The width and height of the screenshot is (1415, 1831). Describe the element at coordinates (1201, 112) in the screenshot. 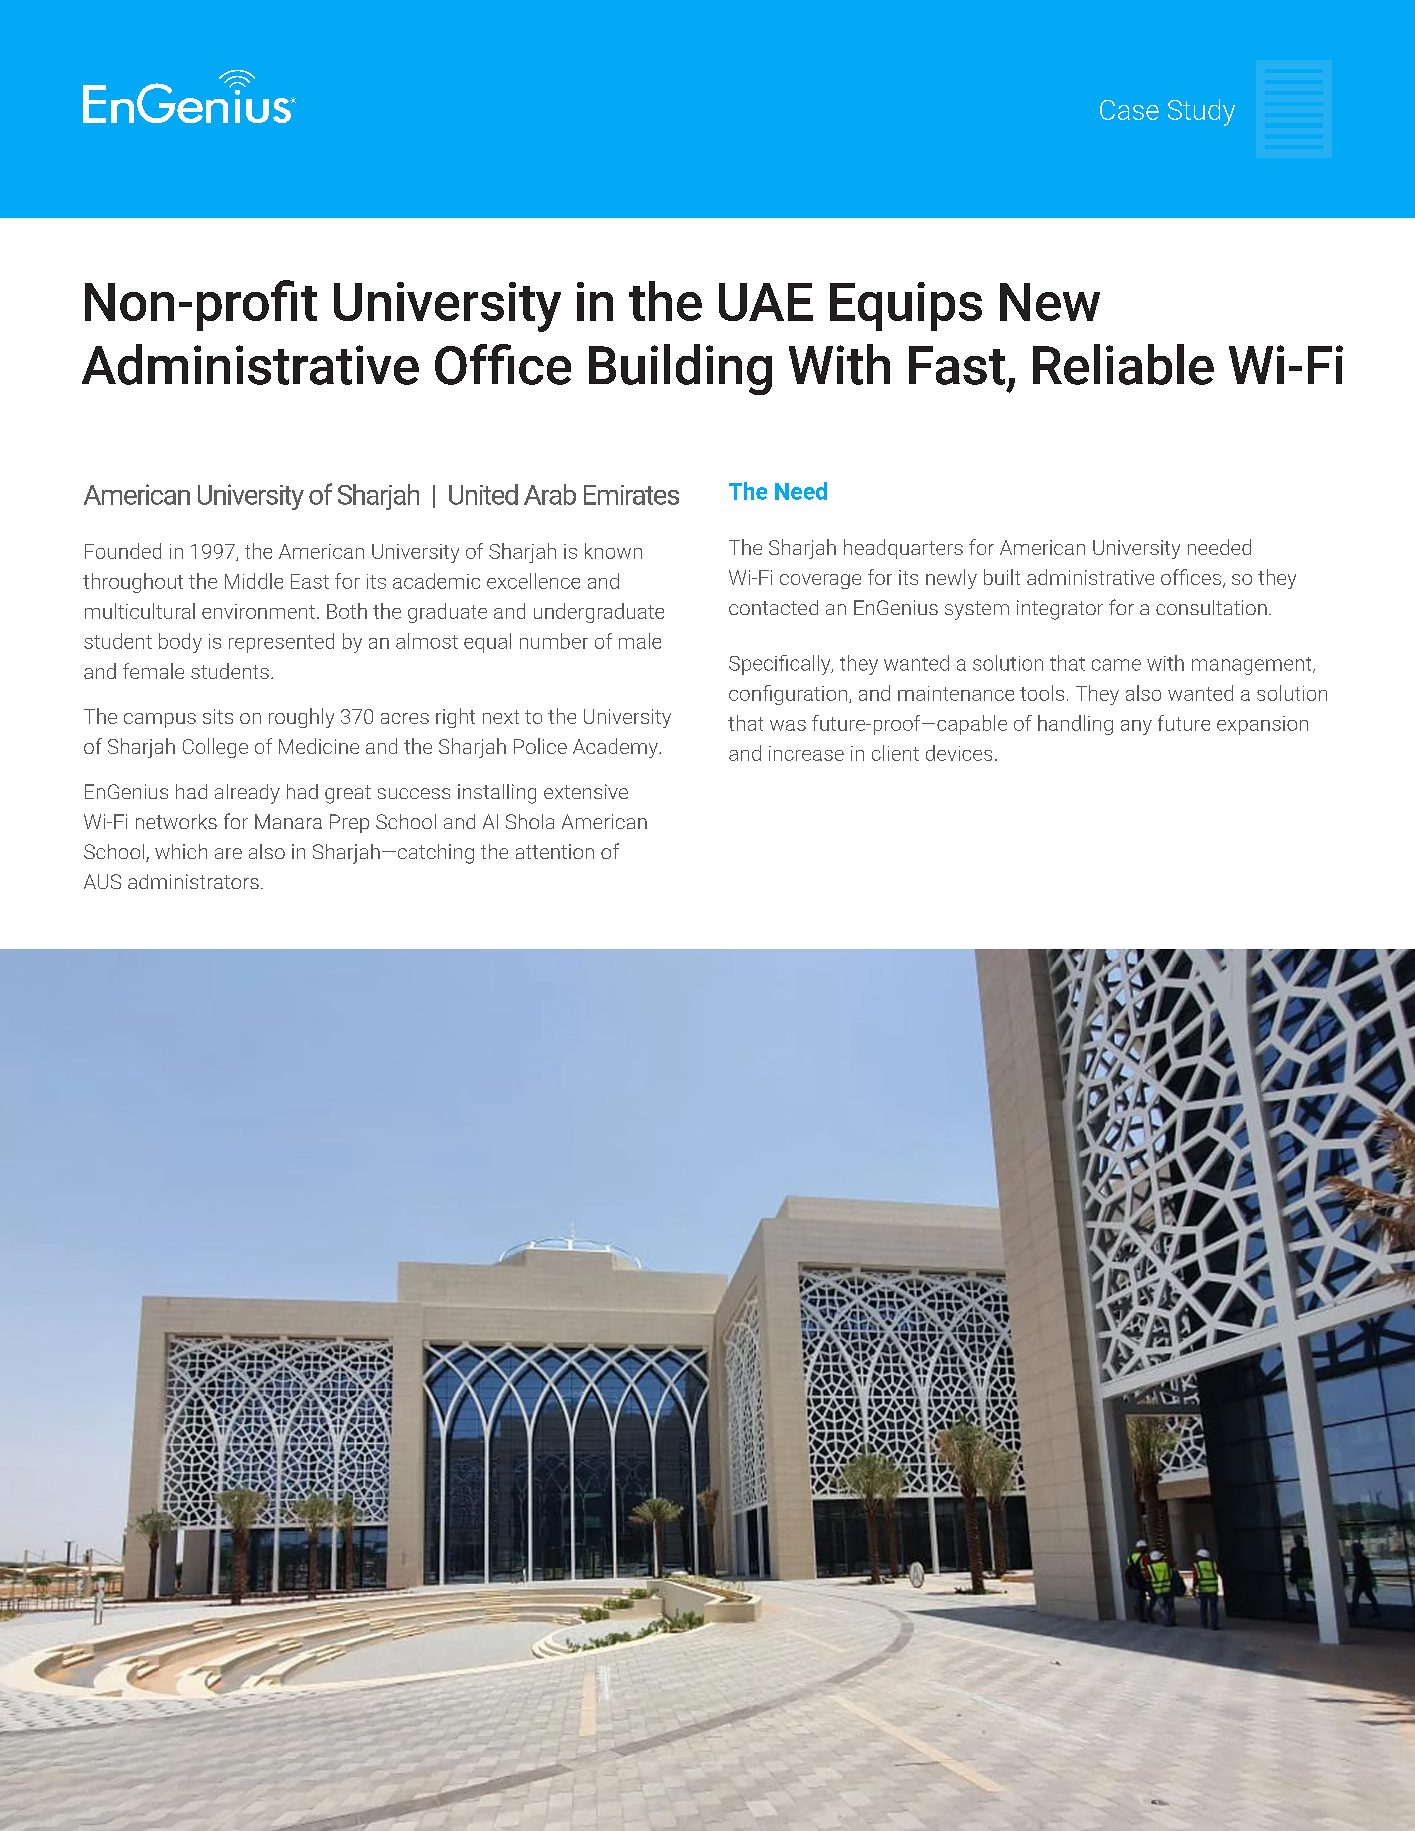

I see `Study` at that location.
